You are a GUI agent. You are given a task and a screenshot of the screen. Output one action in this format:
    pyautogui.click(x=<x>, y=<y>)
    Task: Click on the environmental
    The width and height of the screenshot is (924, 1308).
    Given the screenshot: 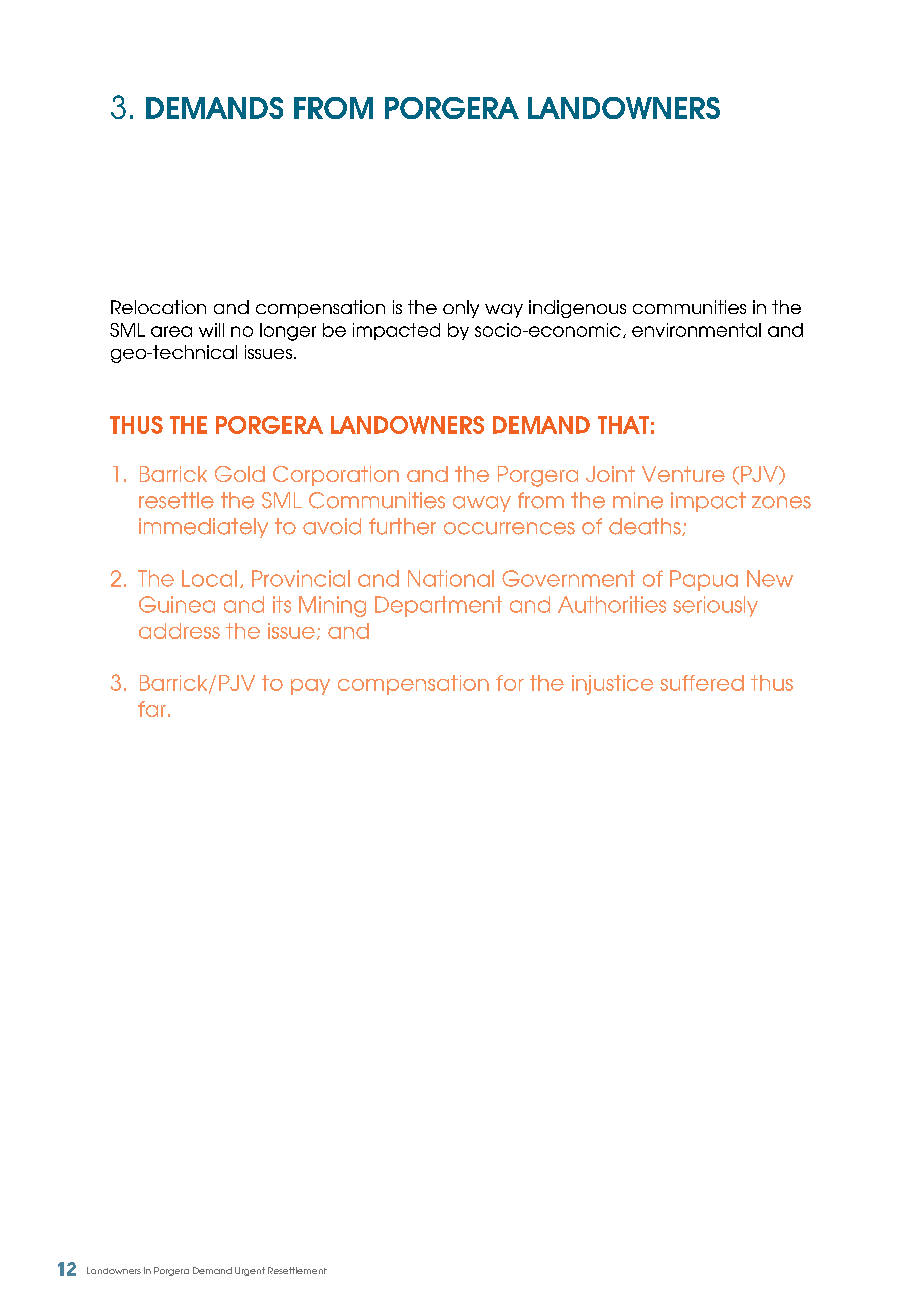 What is the action you would take?
    pyautogui.click(x=696, y=330)
